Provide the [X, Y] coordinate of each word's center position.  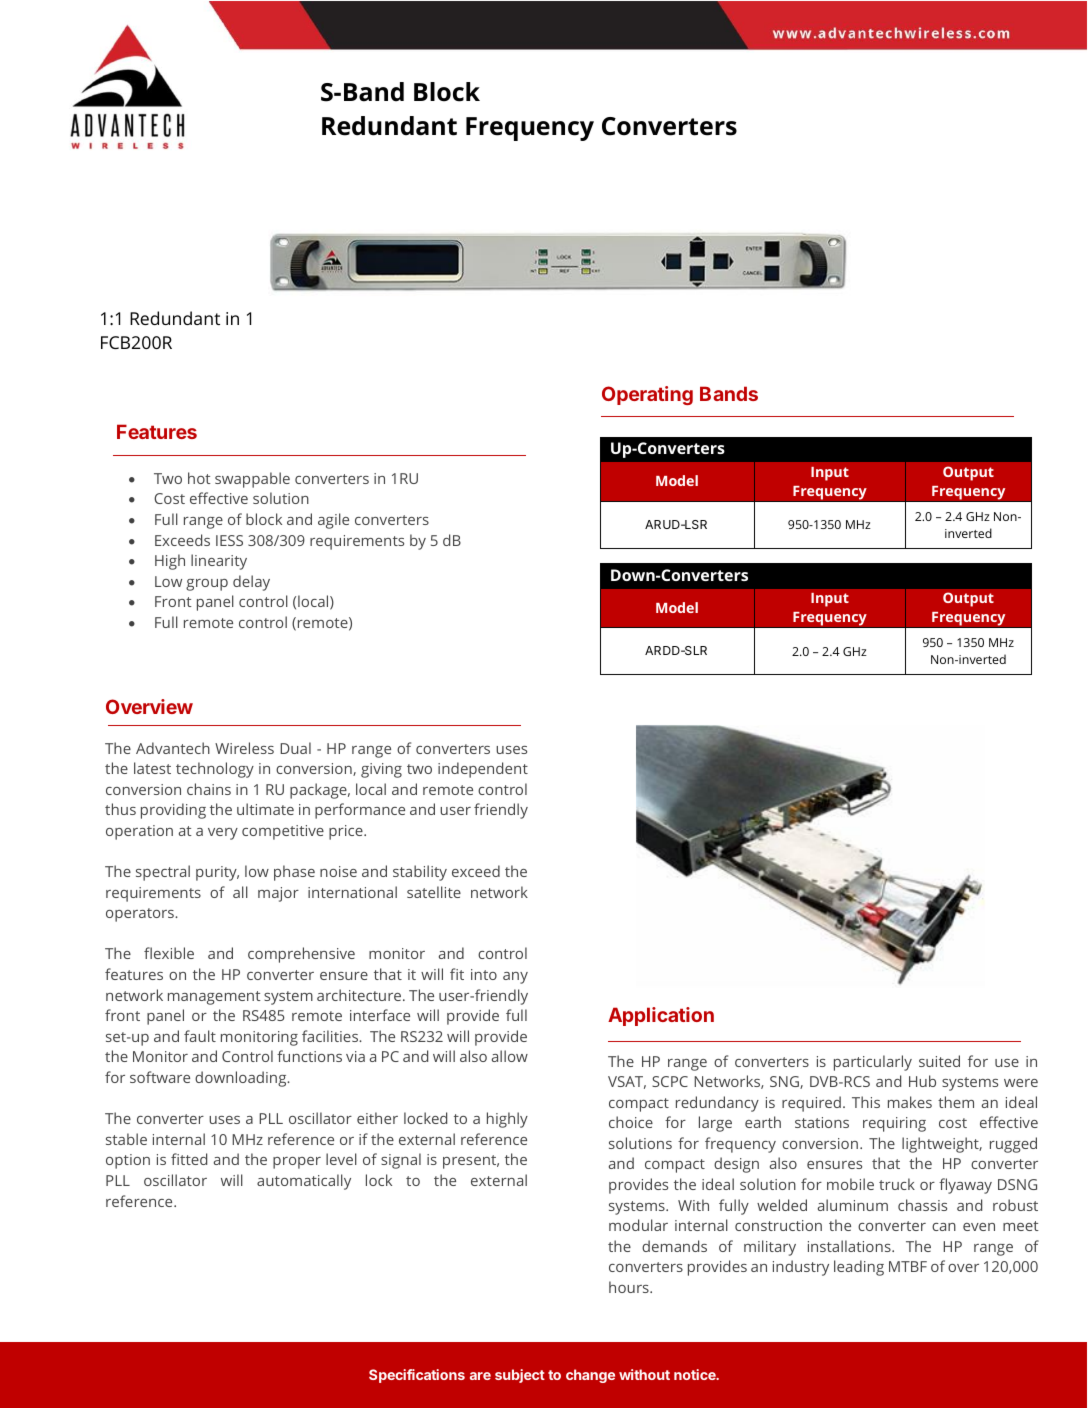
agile [333, 521]
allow [510, 1056]
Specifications [417, 1376]
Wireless [244, 748]
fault [200, 1036]
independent [483, 770]
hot [199, 478]
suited [939, 1061]
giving [381, 770]
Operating [647, 395]
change [590, 1376]
